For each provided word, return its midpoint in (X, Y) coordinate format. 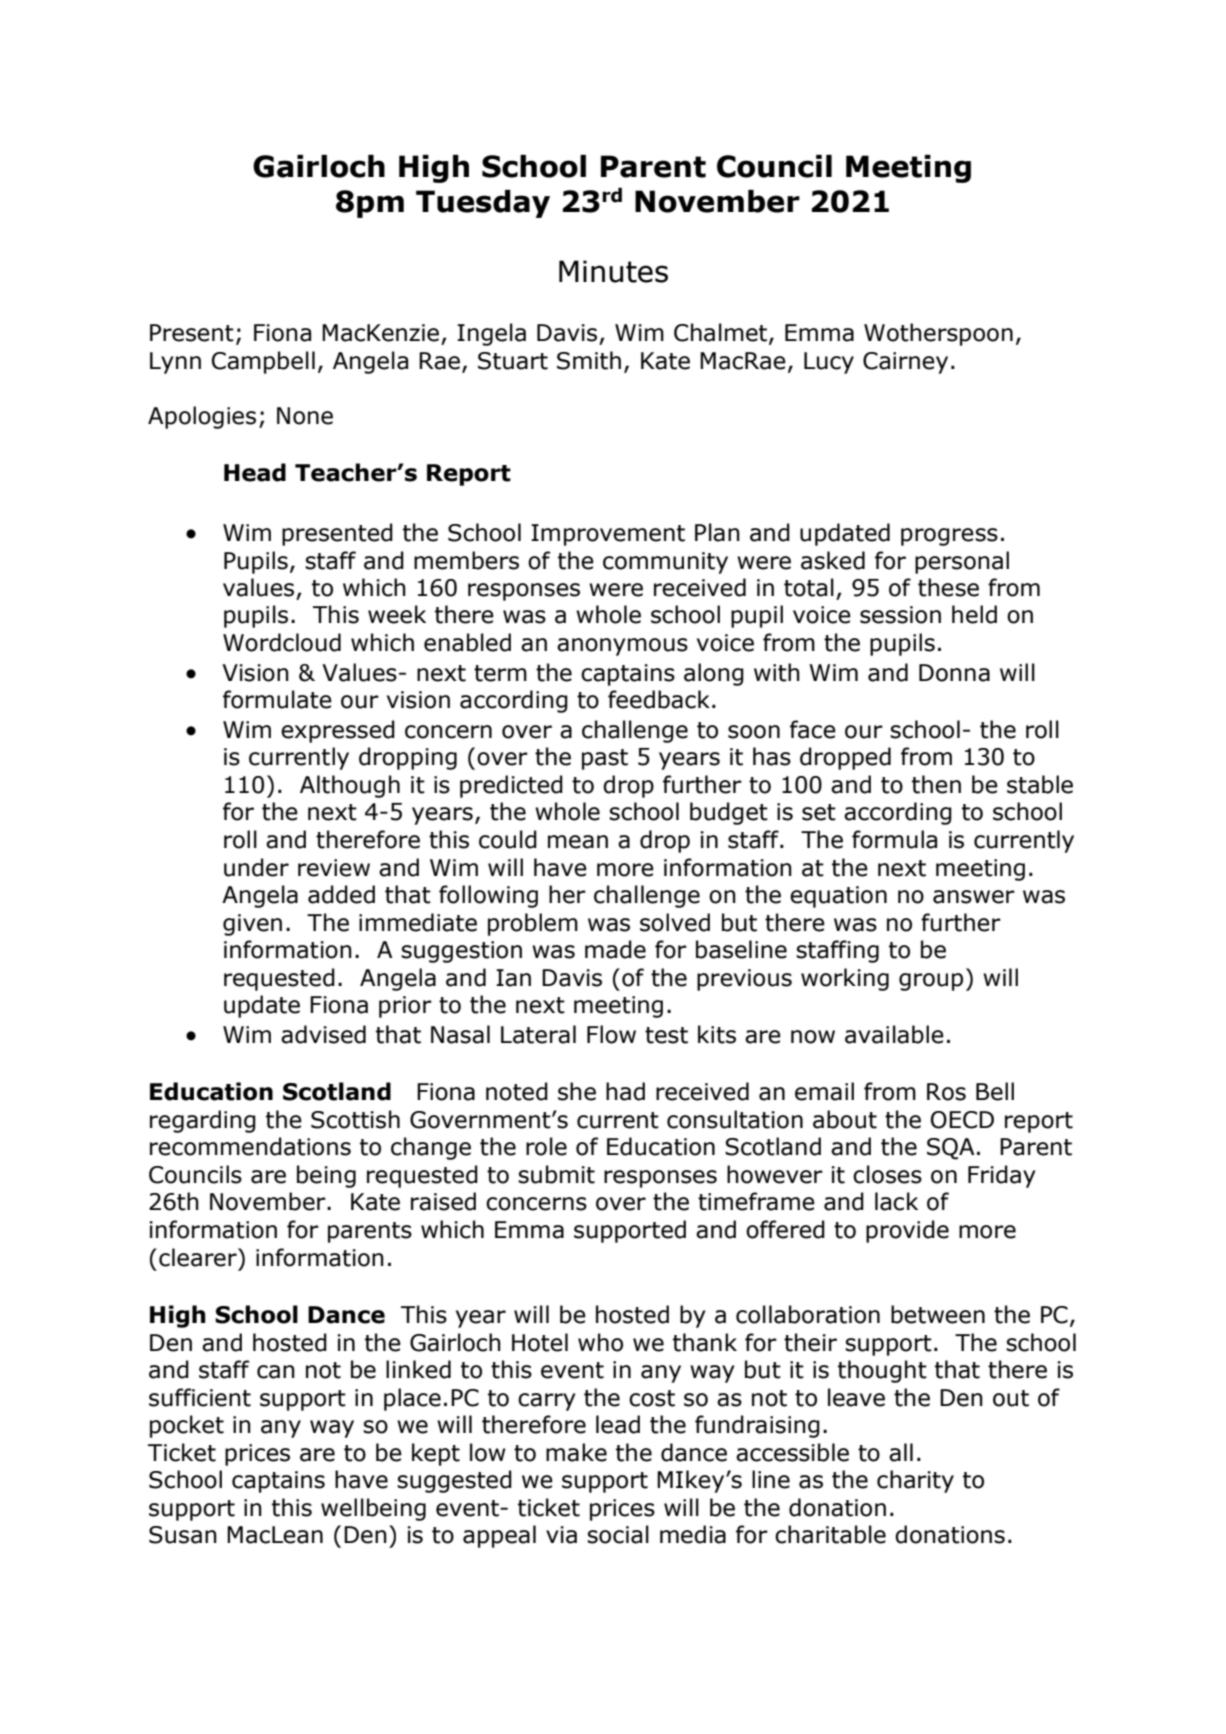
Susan (183, 1535)
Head (255, 472)
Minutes (613, 271)
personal (962, 562)
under (256, 867)
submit (556, 1174)
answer (974, 897)
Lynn (175, 363)
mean (578, 842)
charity (915, 1481)
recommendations (250, 1146)
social (618, 1534)
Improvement (608, 535)
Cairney (905, 363)
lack (896, 1201)
